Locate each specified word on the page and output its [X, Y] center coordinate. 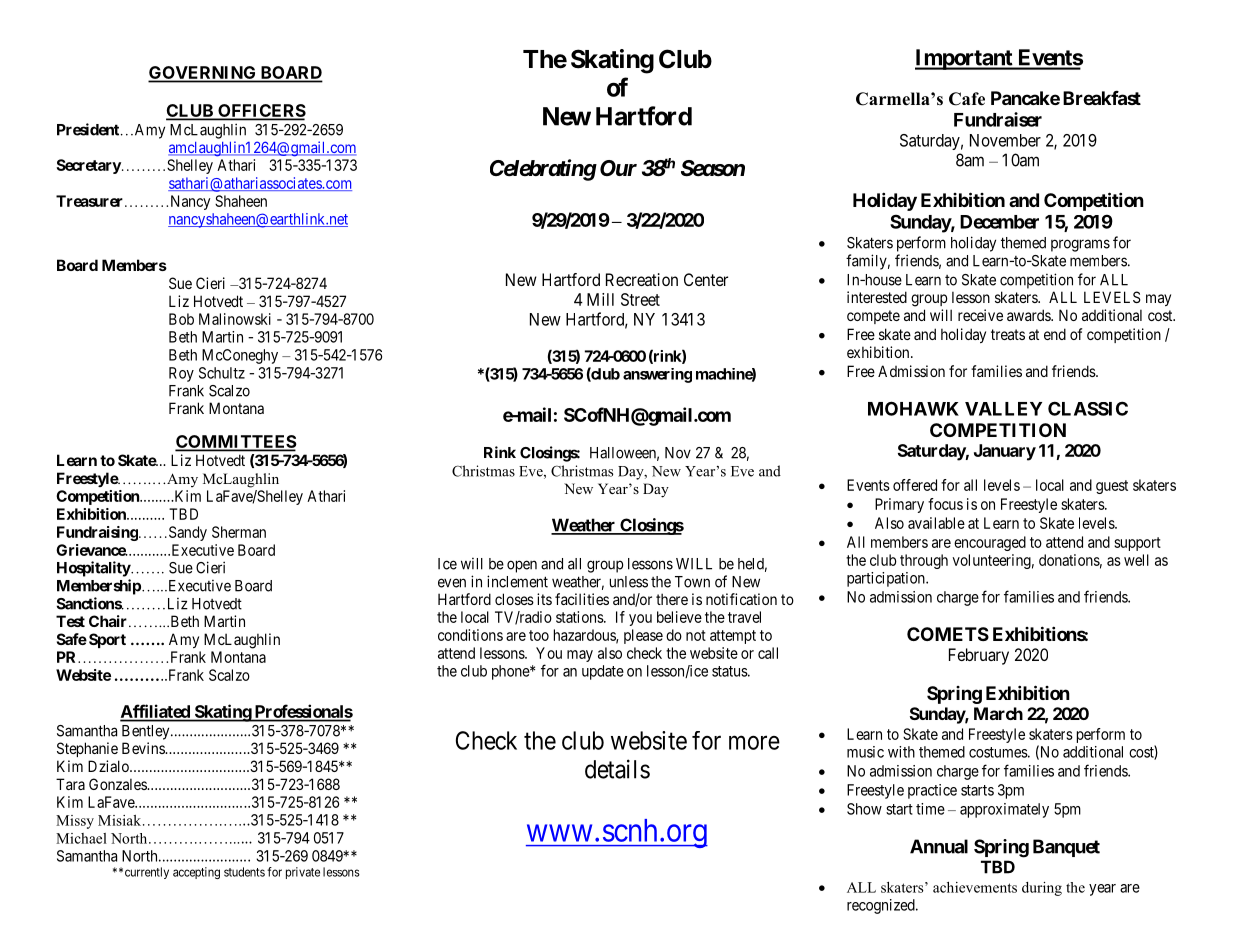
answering [657, 375]
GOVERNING [203, 74]
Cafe [967, 99]
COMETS [948, 634]
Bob [181, 319]
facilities [582, 599]
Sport [107, 640]
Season [713, 168]
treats [1008, 334]
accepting [196, 873]
